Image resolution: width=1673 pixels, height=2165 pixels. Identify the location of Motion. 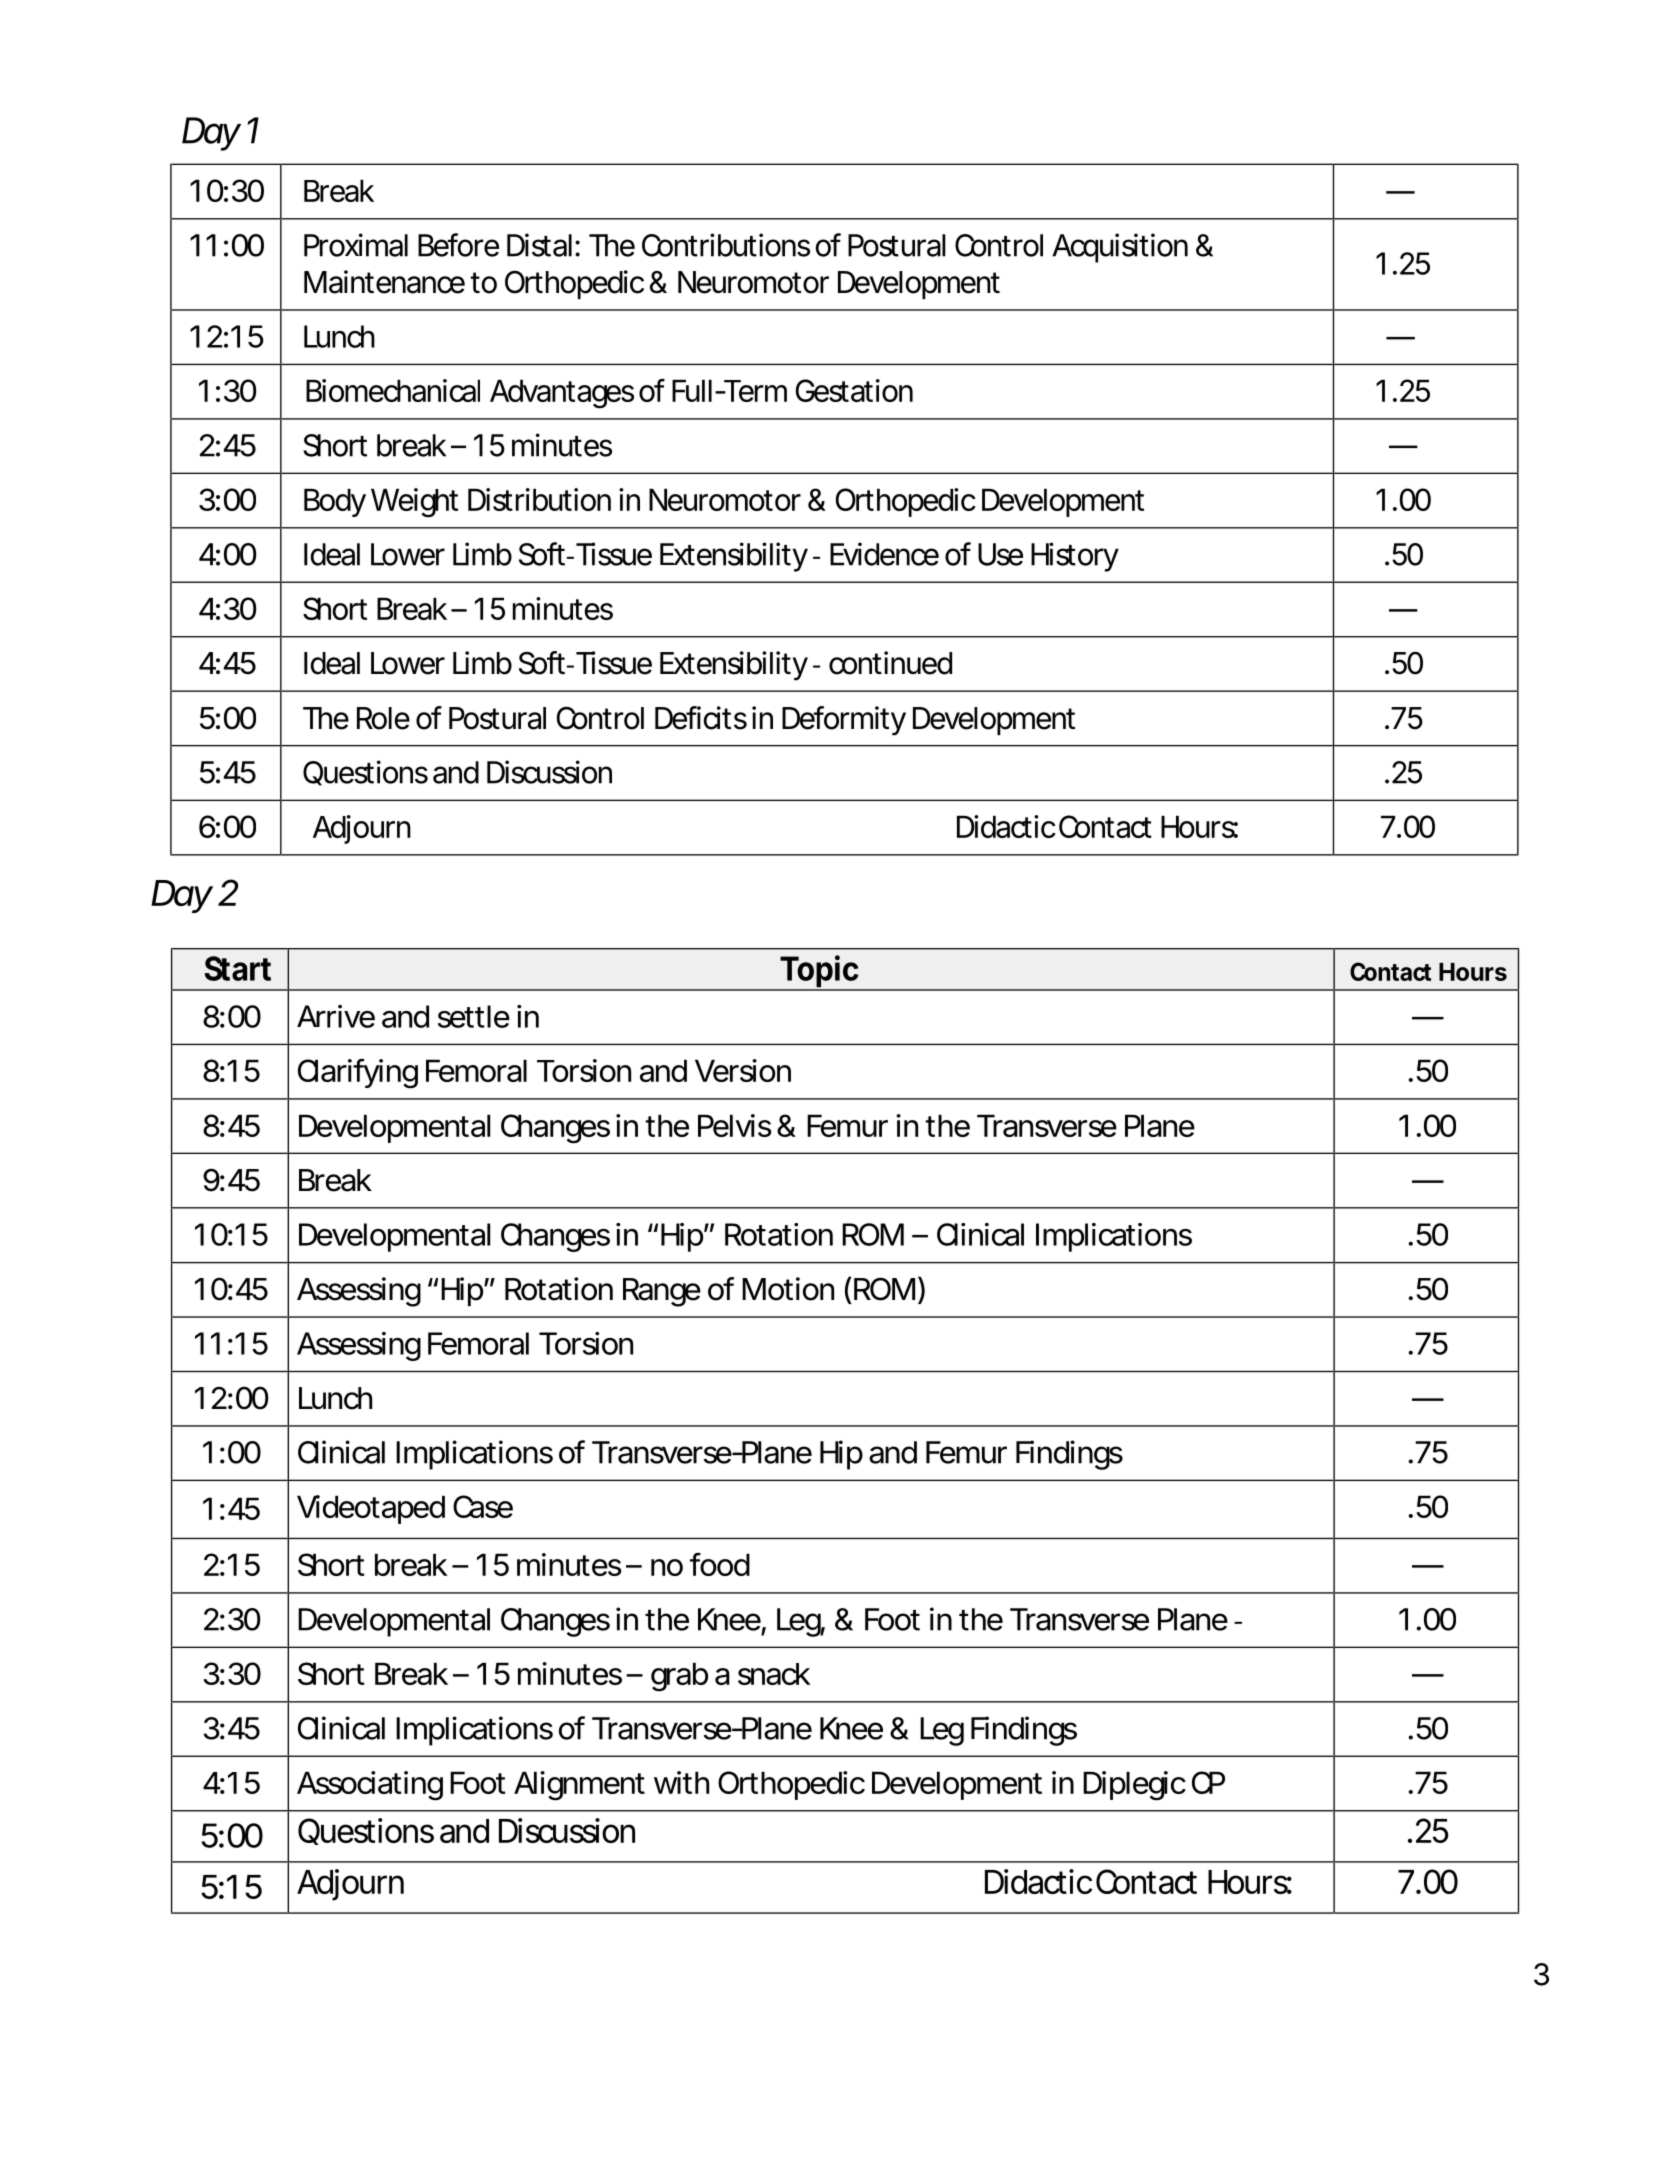
(788, 1289).
